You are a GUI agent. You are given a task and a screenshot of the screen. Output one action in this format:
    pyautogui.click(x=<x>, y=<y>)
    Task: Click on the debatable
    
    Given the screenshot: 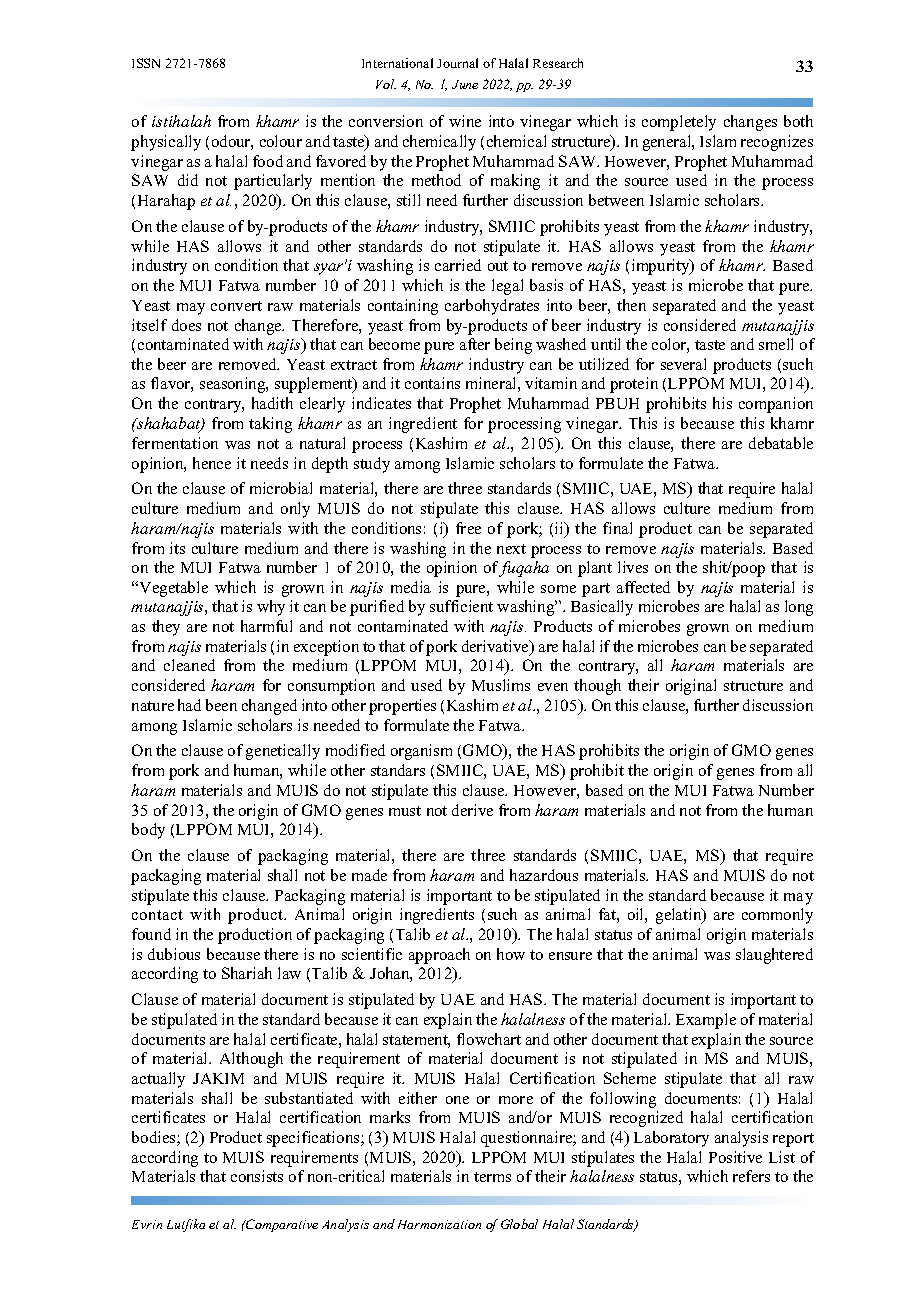 What is the action you would take?
    pyautogui.click(x=781, y=443)
